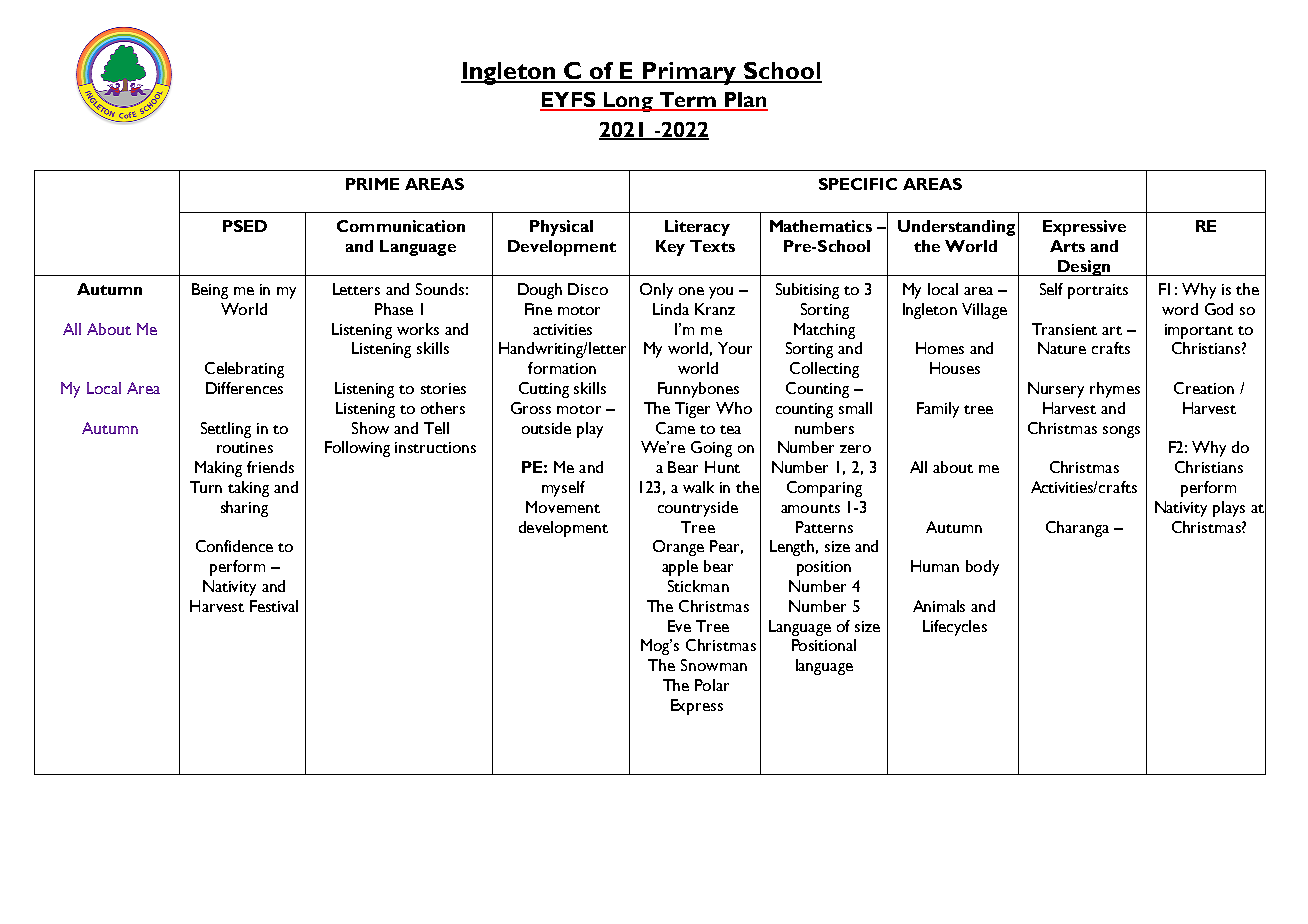 This image has width=1308, height=924. What do you see at coordinates (687, 101) in the image?
I see `Term` at bounding box center [687, 101].
